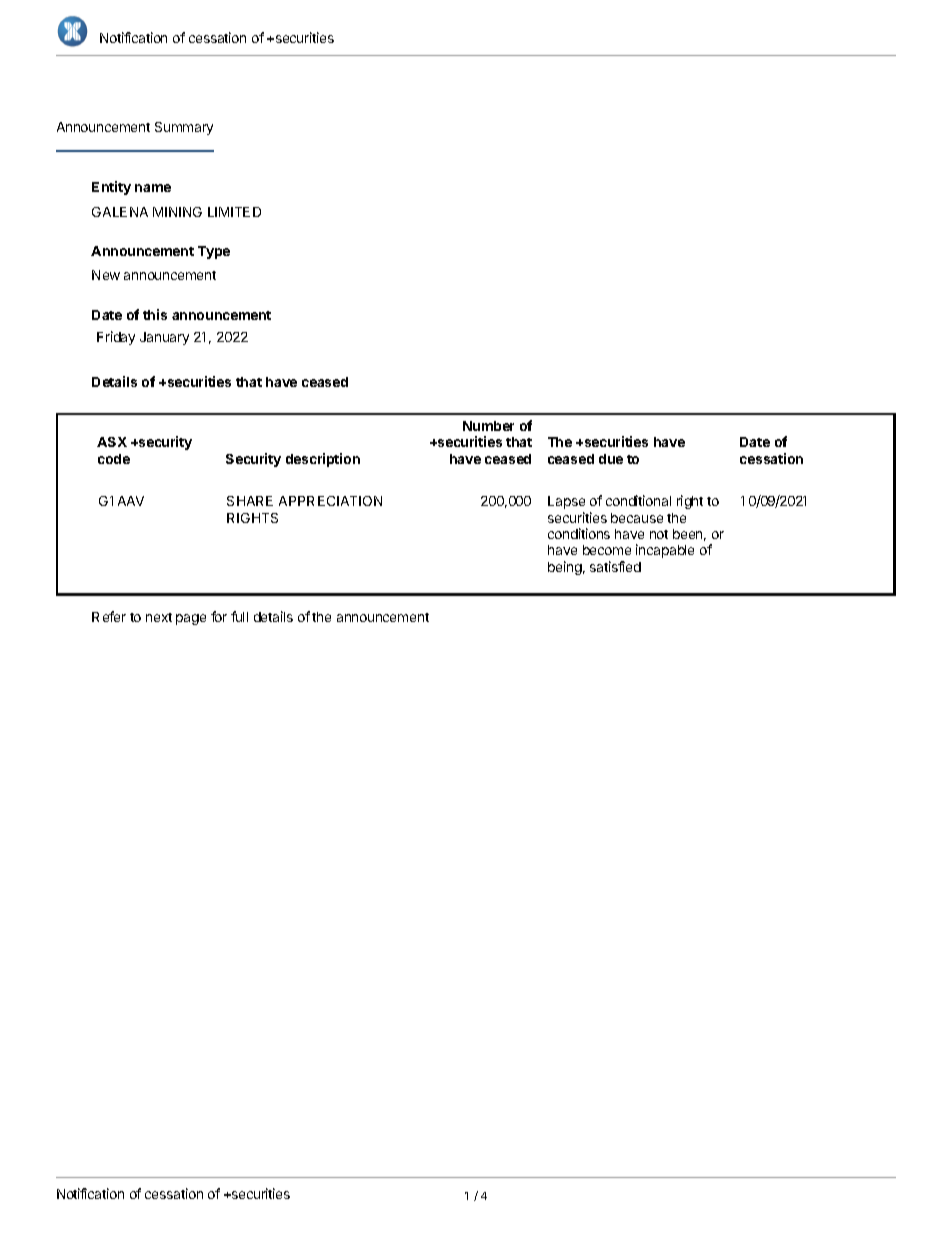  Describe the element at coordinates (234, 212) in the screenshot. I see `LIMITED` at that location.
